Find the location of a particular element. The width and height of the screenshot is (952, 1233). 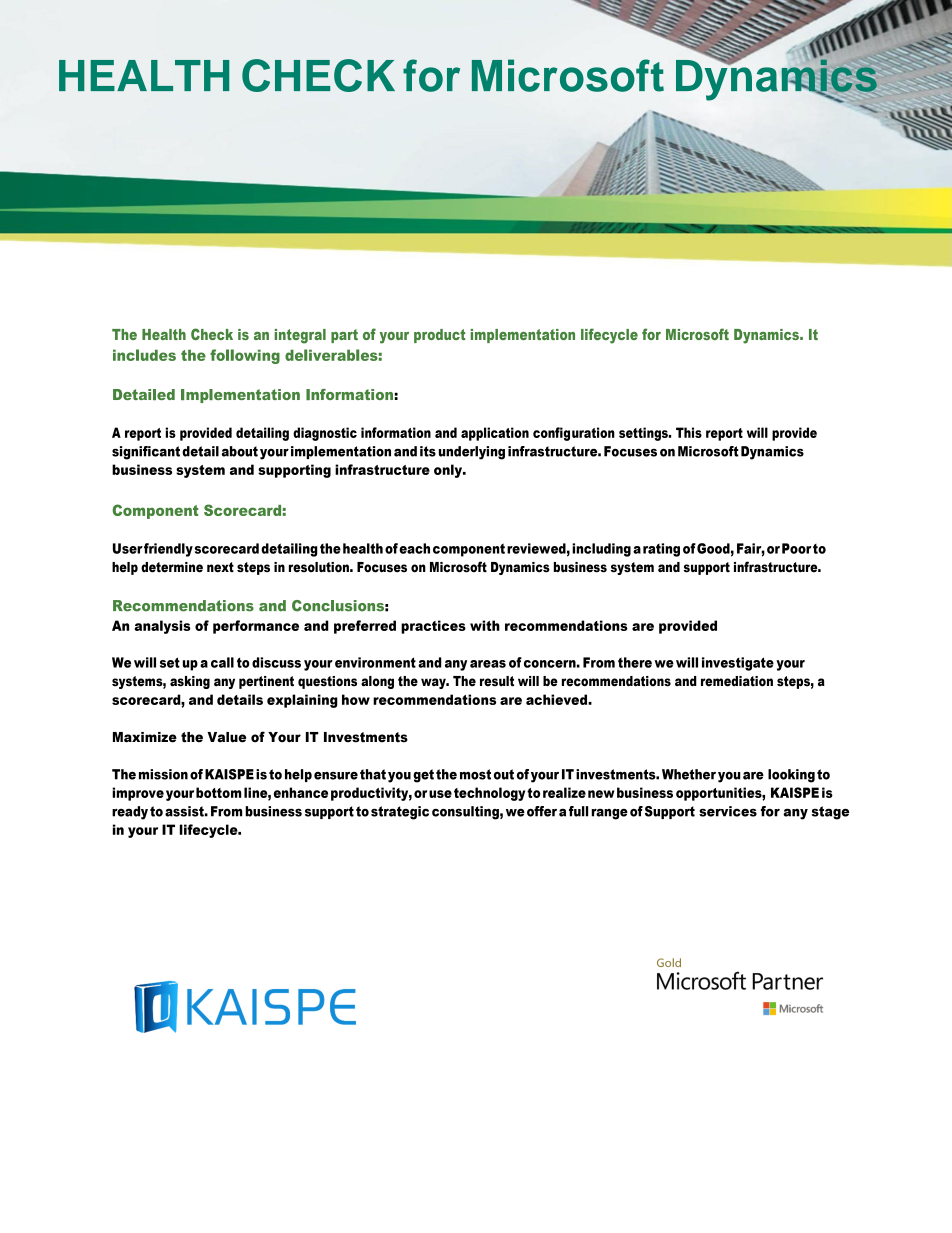

areas is located at coordinates (488, 664).
